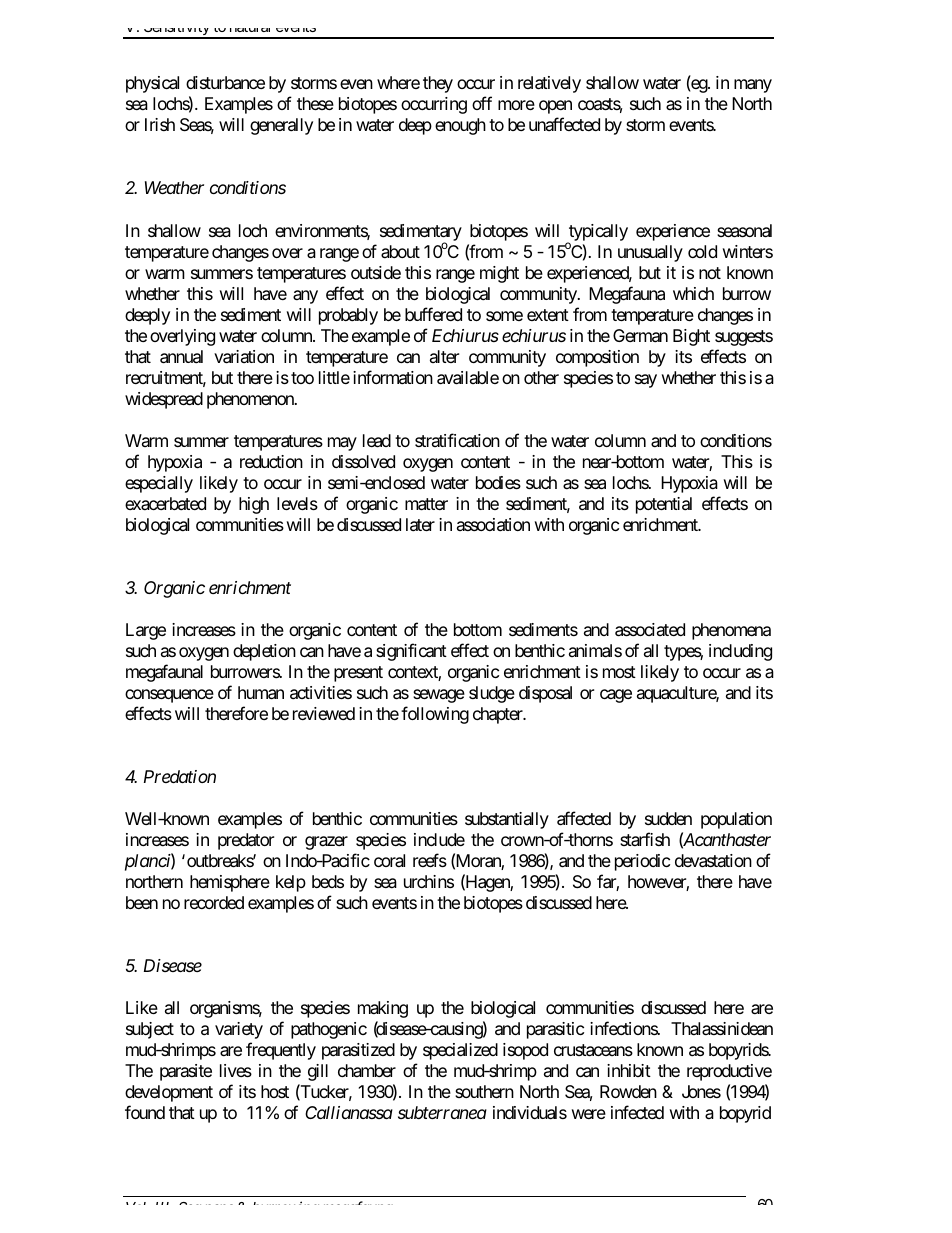 Image resolution: width=952 pixels, height=1233 pixels. I want to click on lives, so click(236, 1070).
